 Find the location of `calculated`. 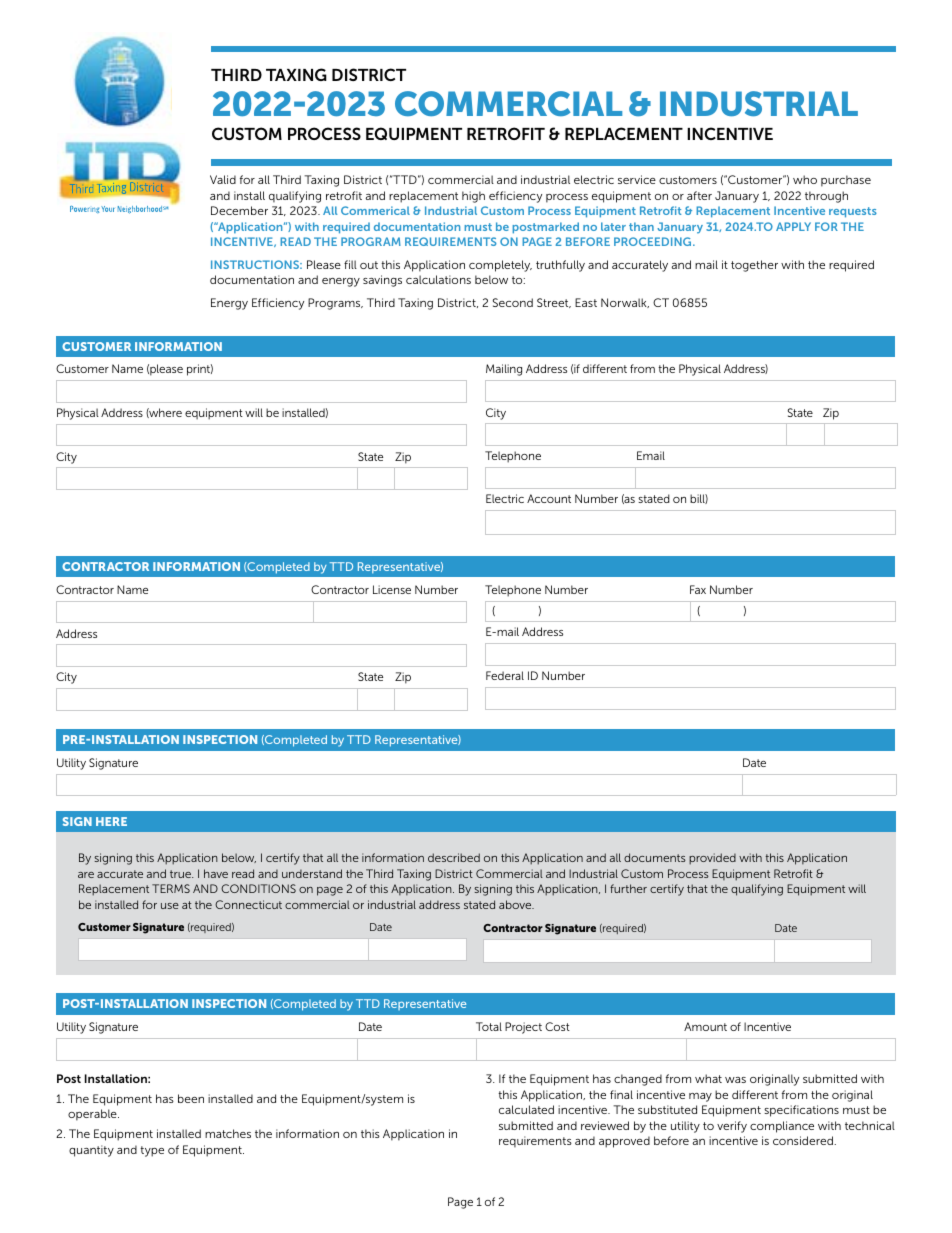

calculated is located at coordinates (526, 1109).
